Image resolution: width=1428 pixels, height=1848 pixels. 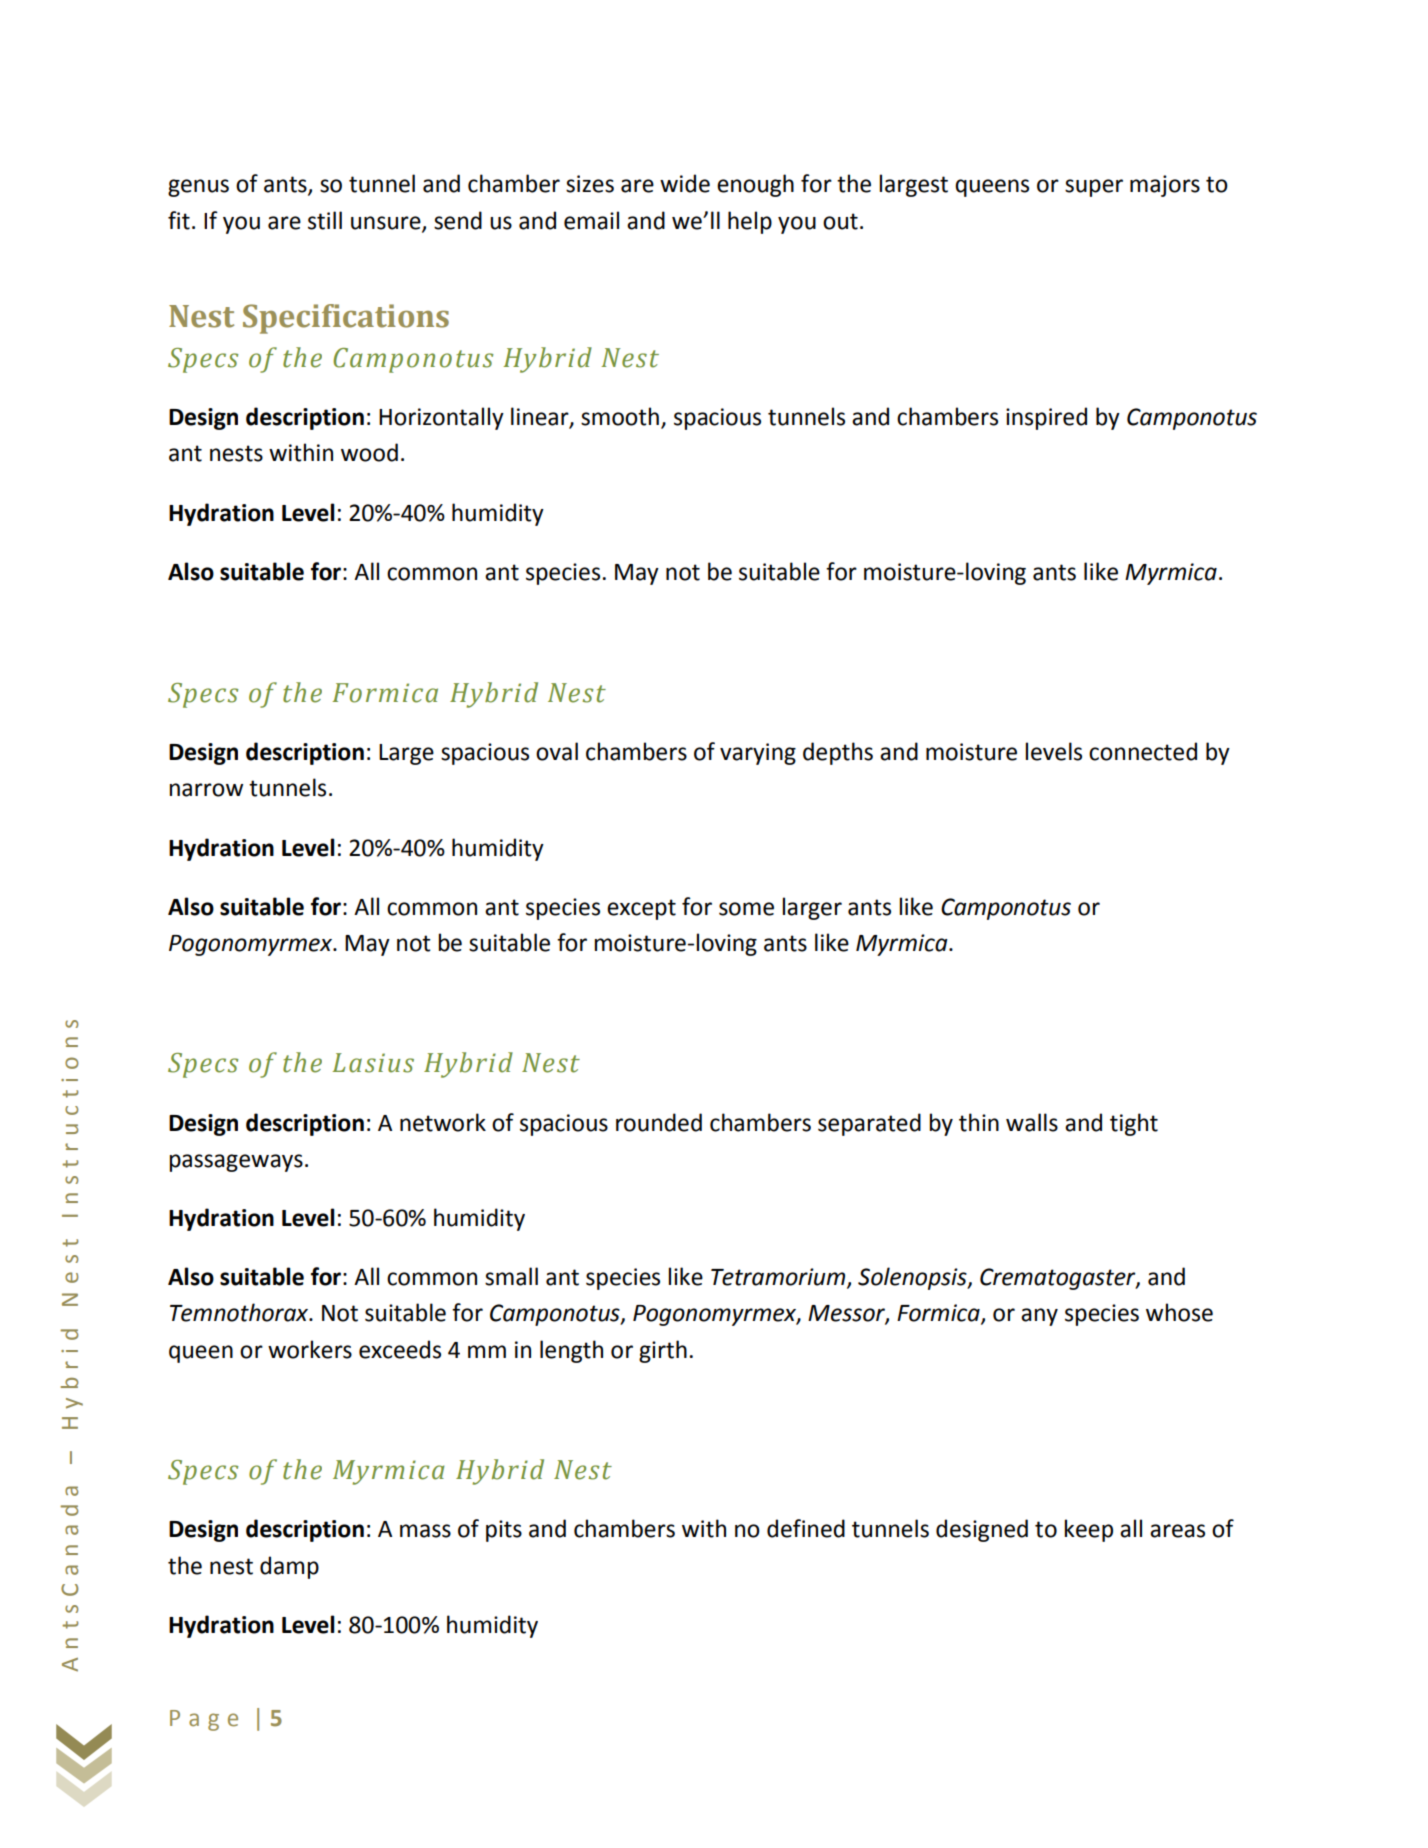 What do you see at coordinates (685, 183) in the page?
I see `wide` at bounding box center [685, 183].
